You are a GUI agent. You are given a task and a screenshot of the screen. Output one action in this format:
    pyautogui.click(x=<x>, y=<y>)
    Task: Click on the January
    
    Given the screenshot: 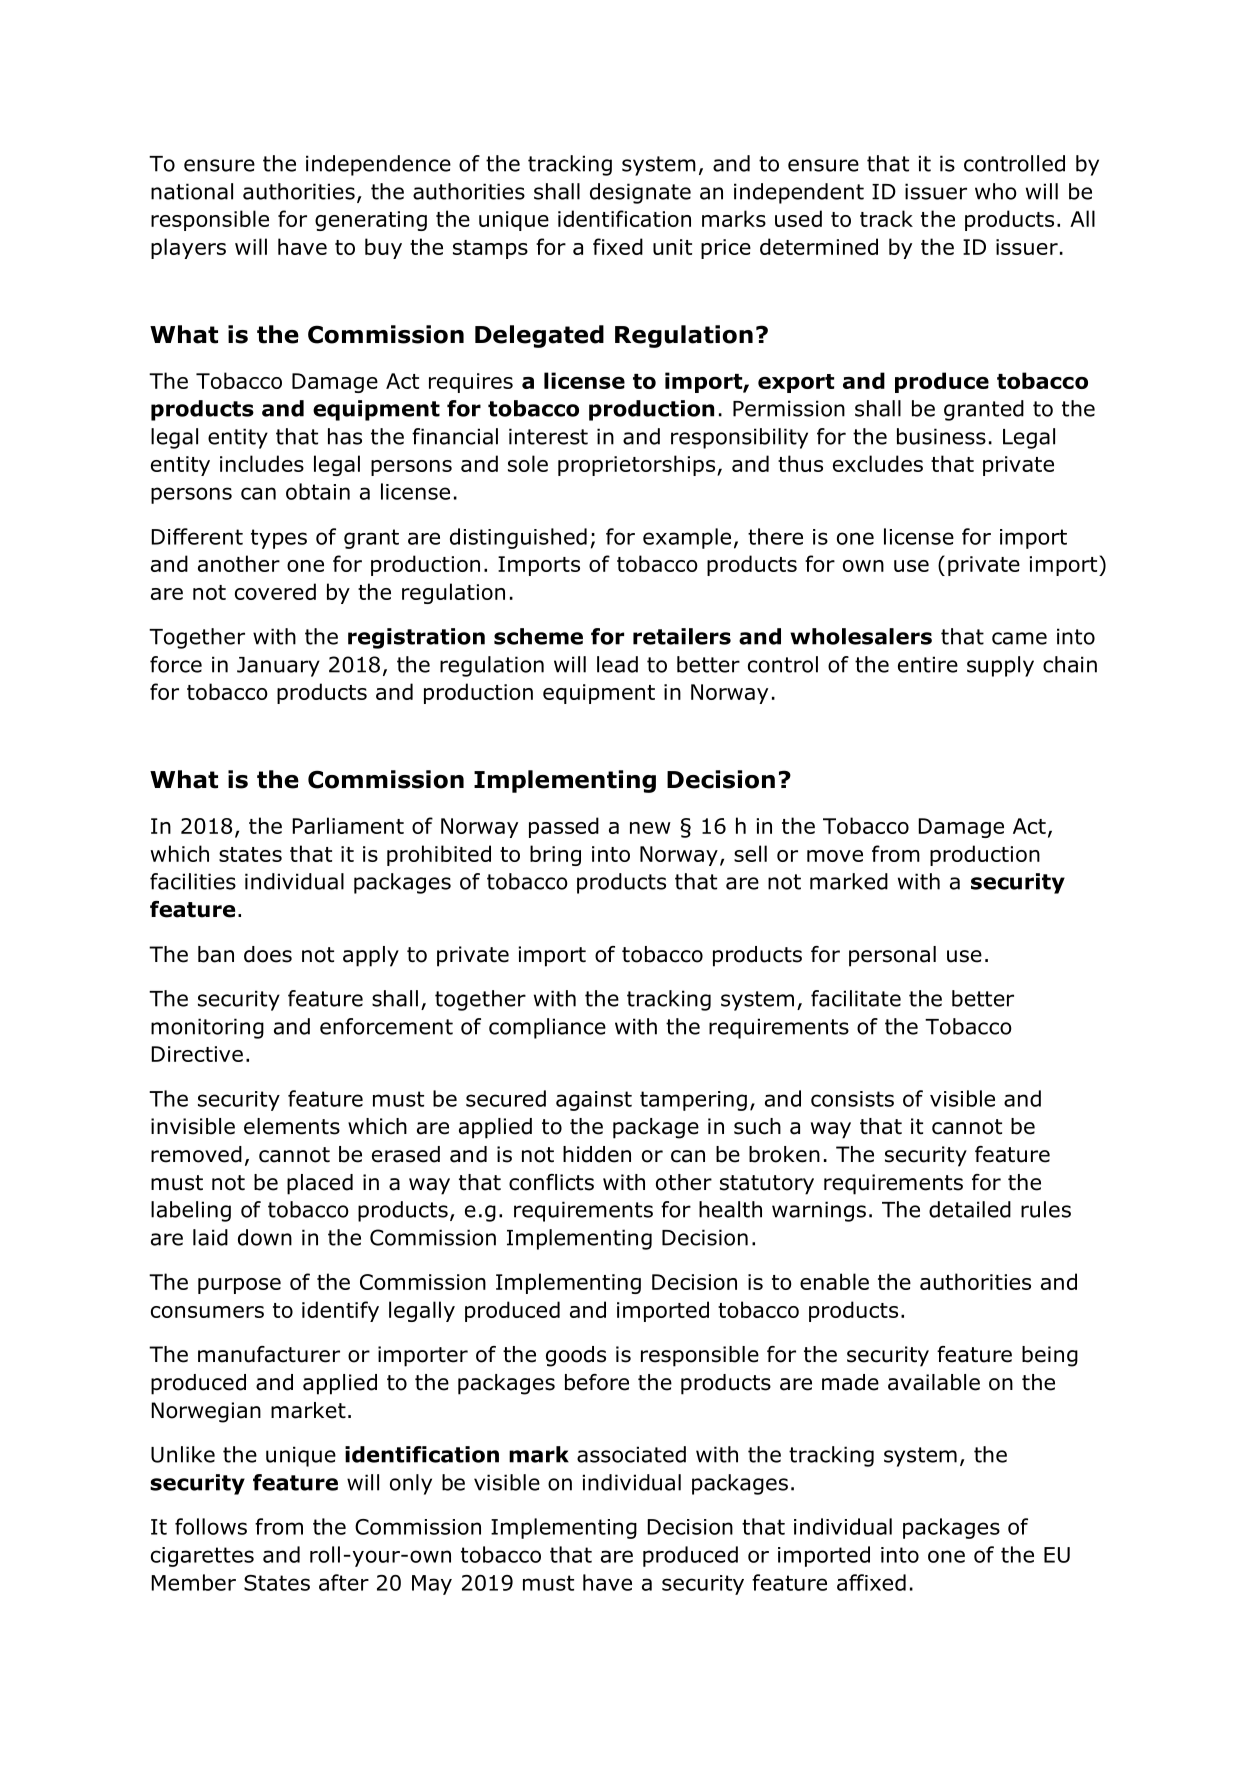 What is the action you would take?
    pyautogui.click(x=278, y=667)
